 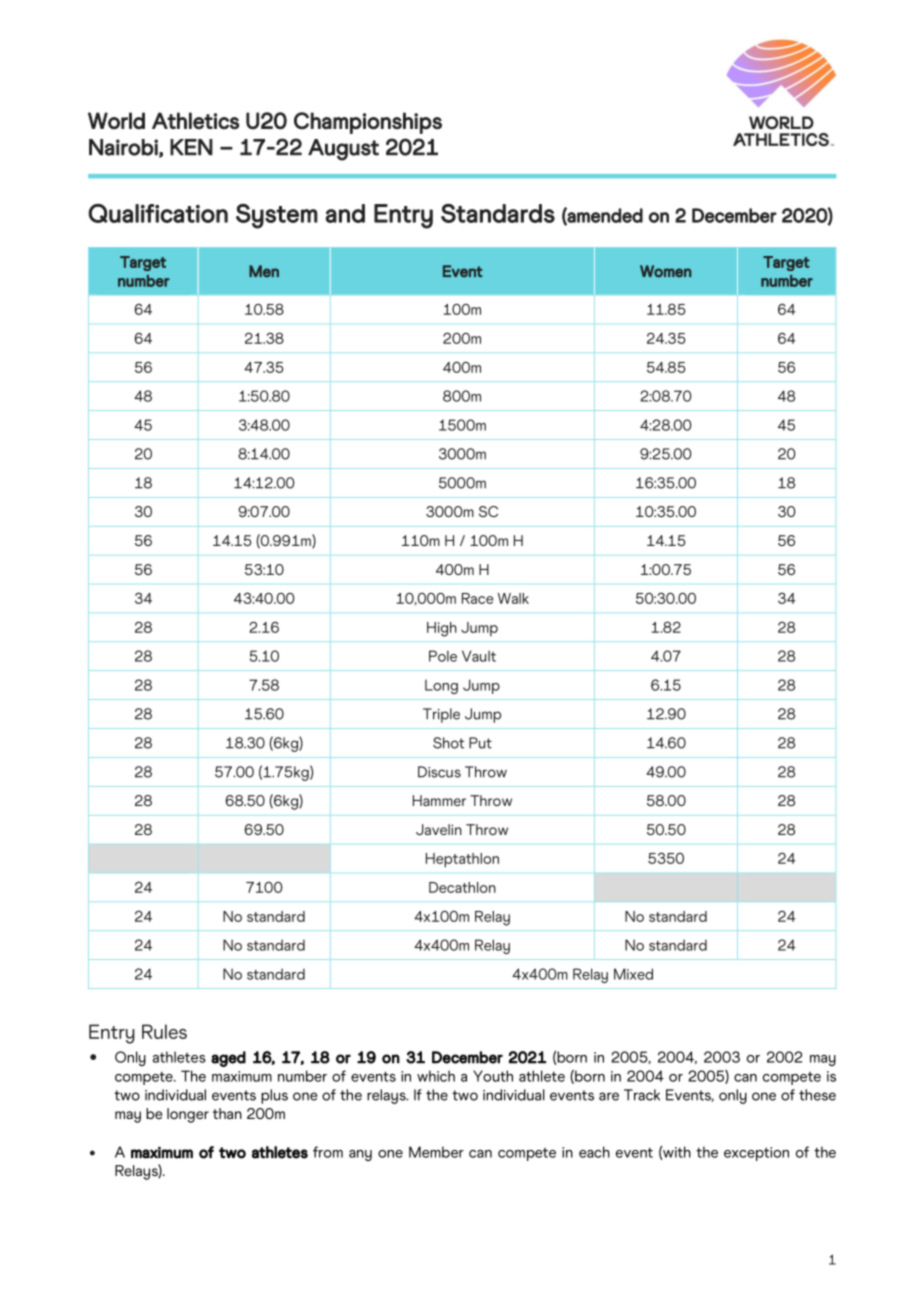 What do you see at coordinates (665, 271) in the screenshot?
I see `Women` at bounding box center [665, 271].
